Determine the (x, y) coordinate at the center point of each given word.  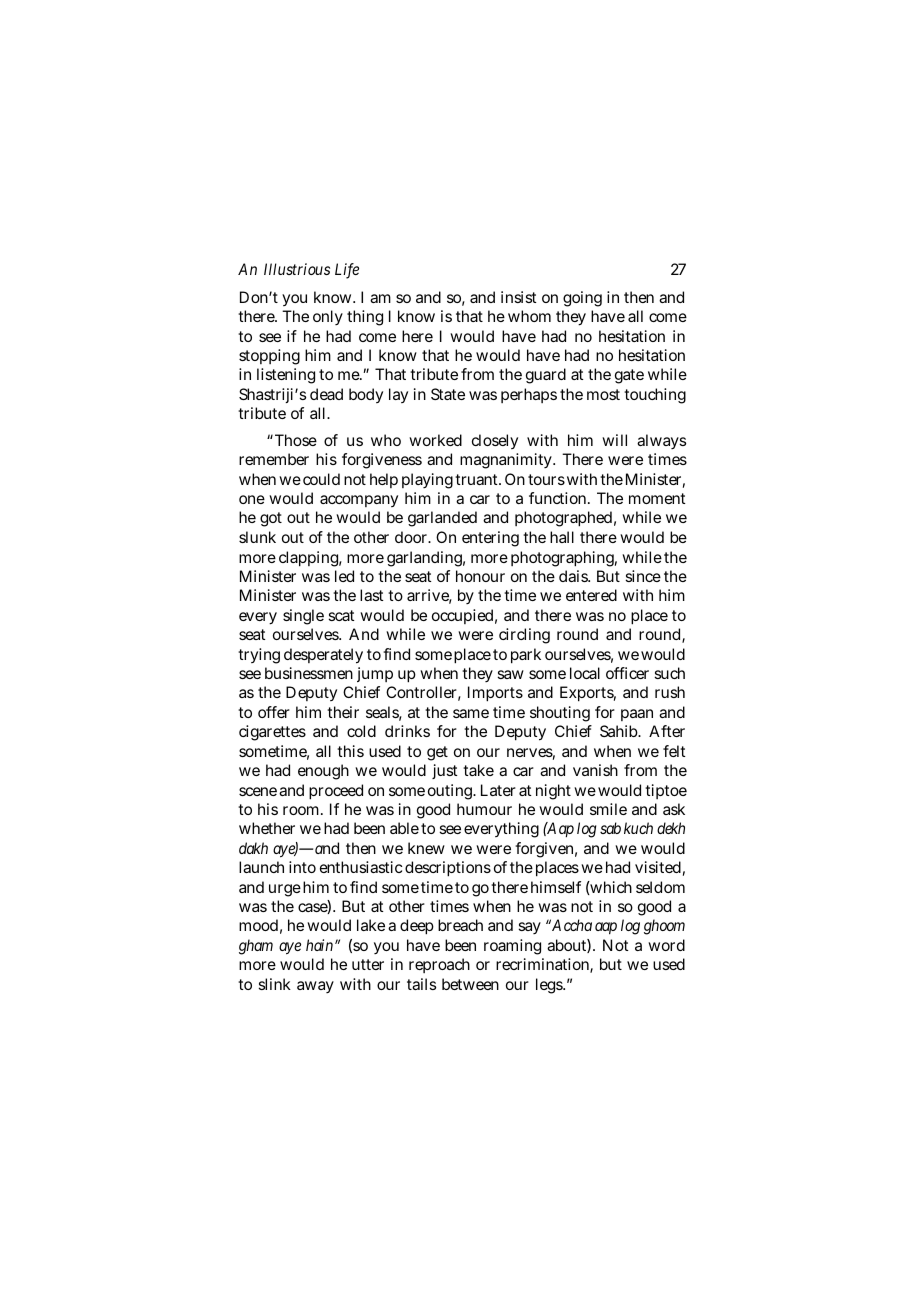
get (437, 753)
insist (519, 297)
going (582, 299)
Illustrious (297, 269)
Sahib (620, 731)
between (470, 984)
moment (657, 498)
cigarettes (272, 733)
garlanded (442, 519)
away (315, 987)
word (666, 945)
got (271, 519)
